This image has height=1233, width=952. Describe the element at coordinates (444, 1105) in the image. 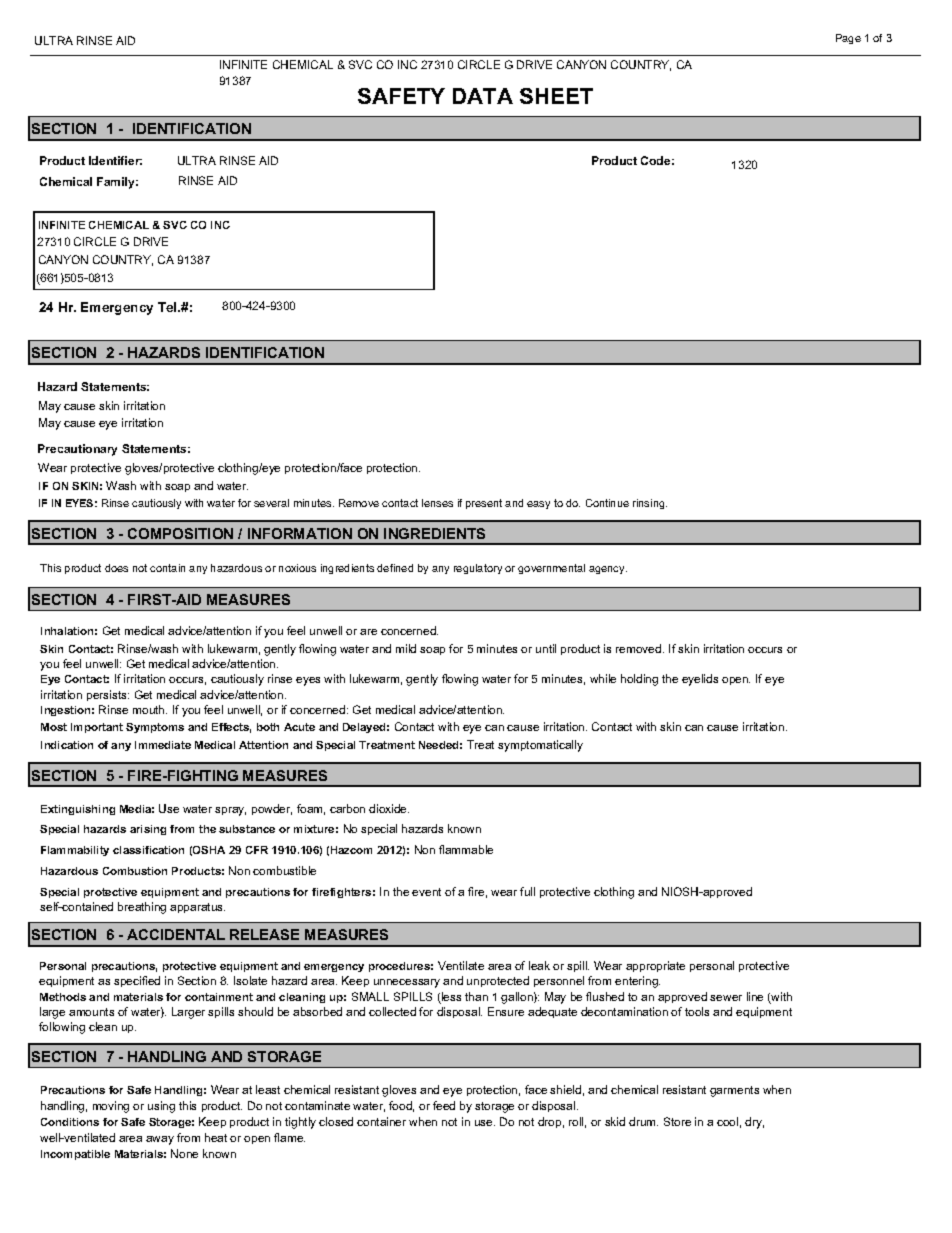

I see `feed` at that location.
